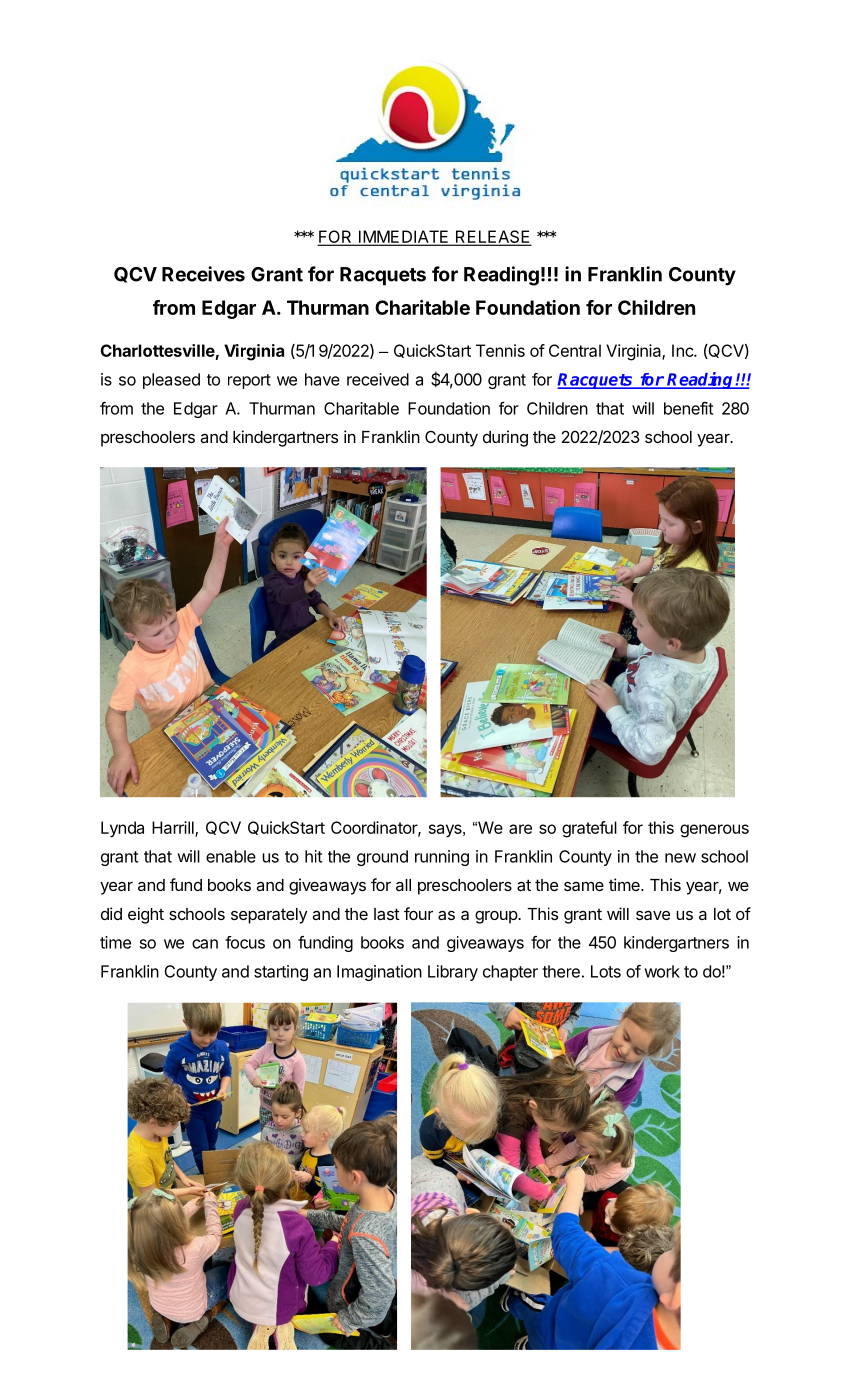 The width and height of the screenshot is (849, 1400). I want to click on can, so click(205, 944).
